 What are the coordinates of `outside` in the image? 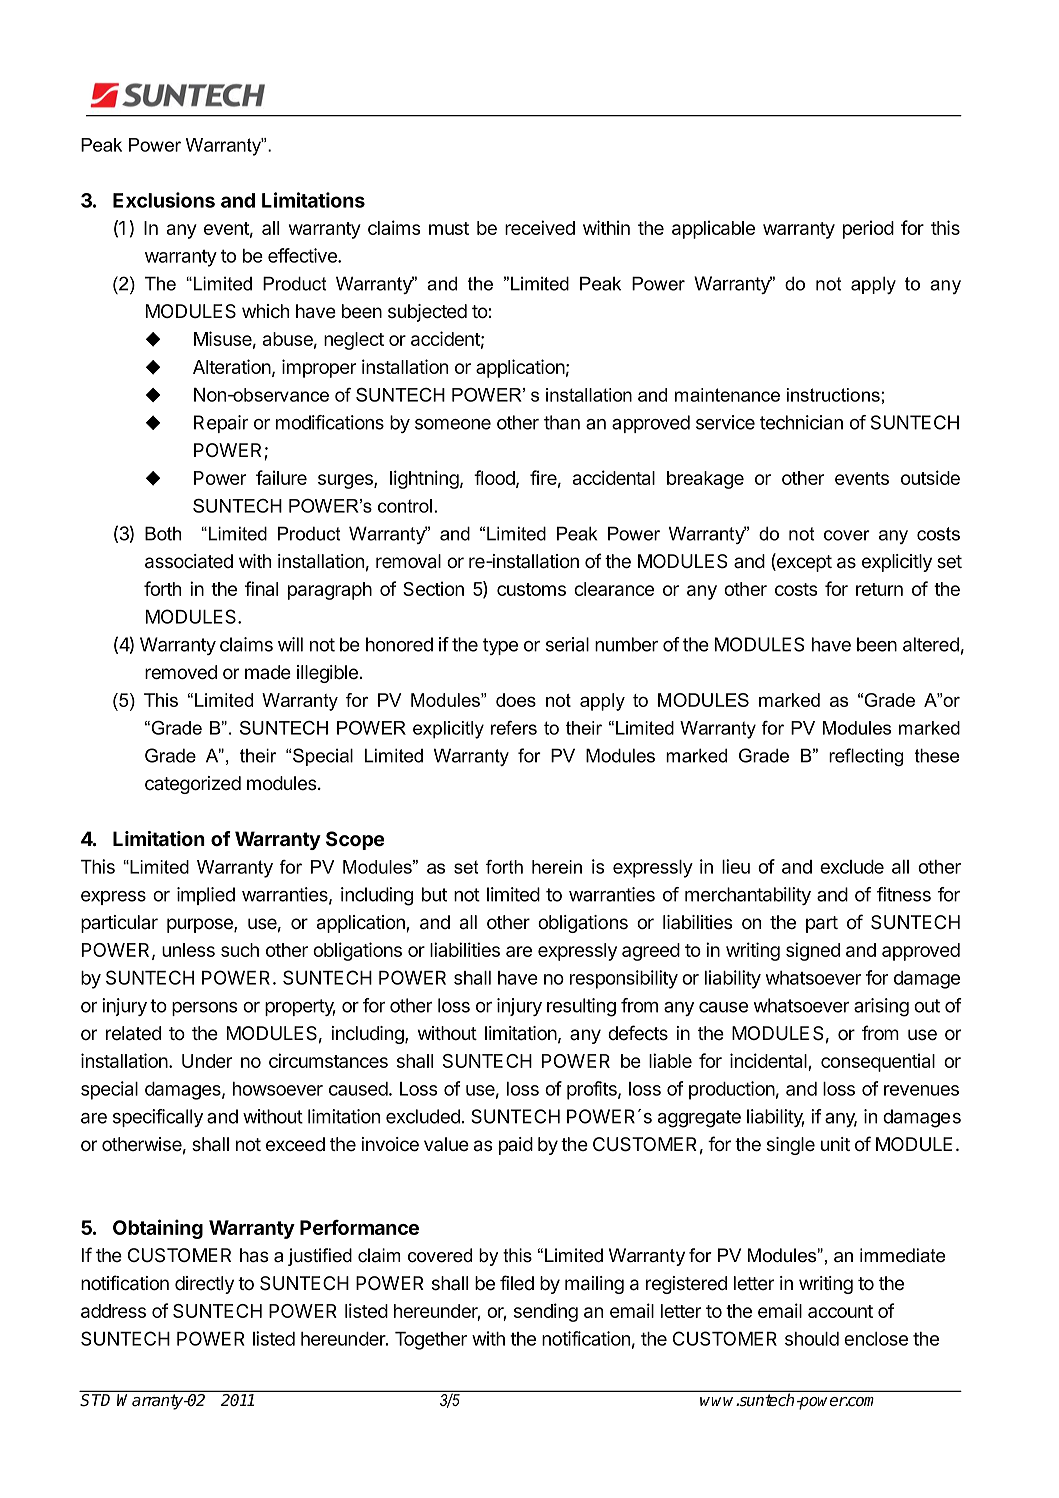 It's located at (930, 477).
